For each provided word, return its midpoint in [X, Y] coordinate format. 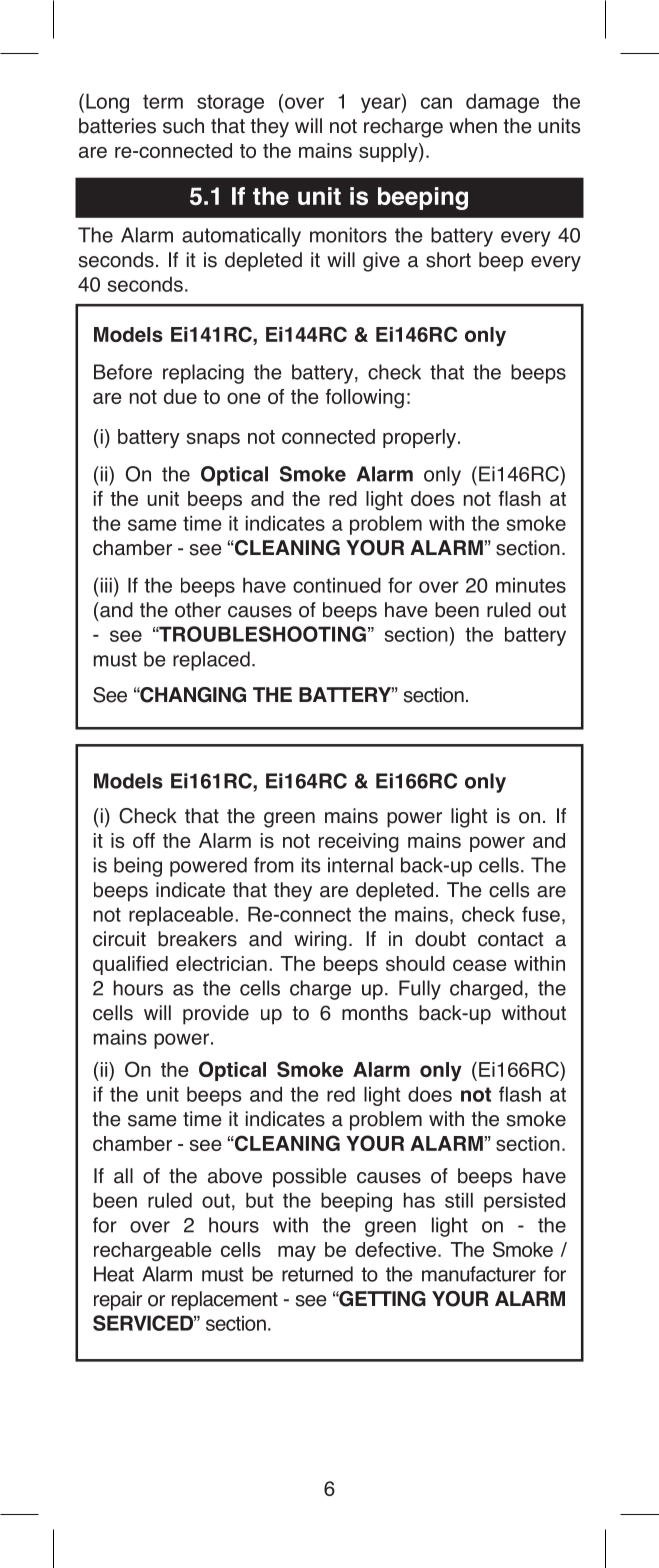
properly [421, 438]
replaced [211, 661]
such [183, 126]
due [180, 396]
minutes [531, 585]
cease [480, 965]
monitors [348, 235]
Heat [114, 1274]
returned [317, 1274]
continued [337, 585]
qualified [130, 965]
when [473, 126]
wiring [320, 941]
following [365, 399]
